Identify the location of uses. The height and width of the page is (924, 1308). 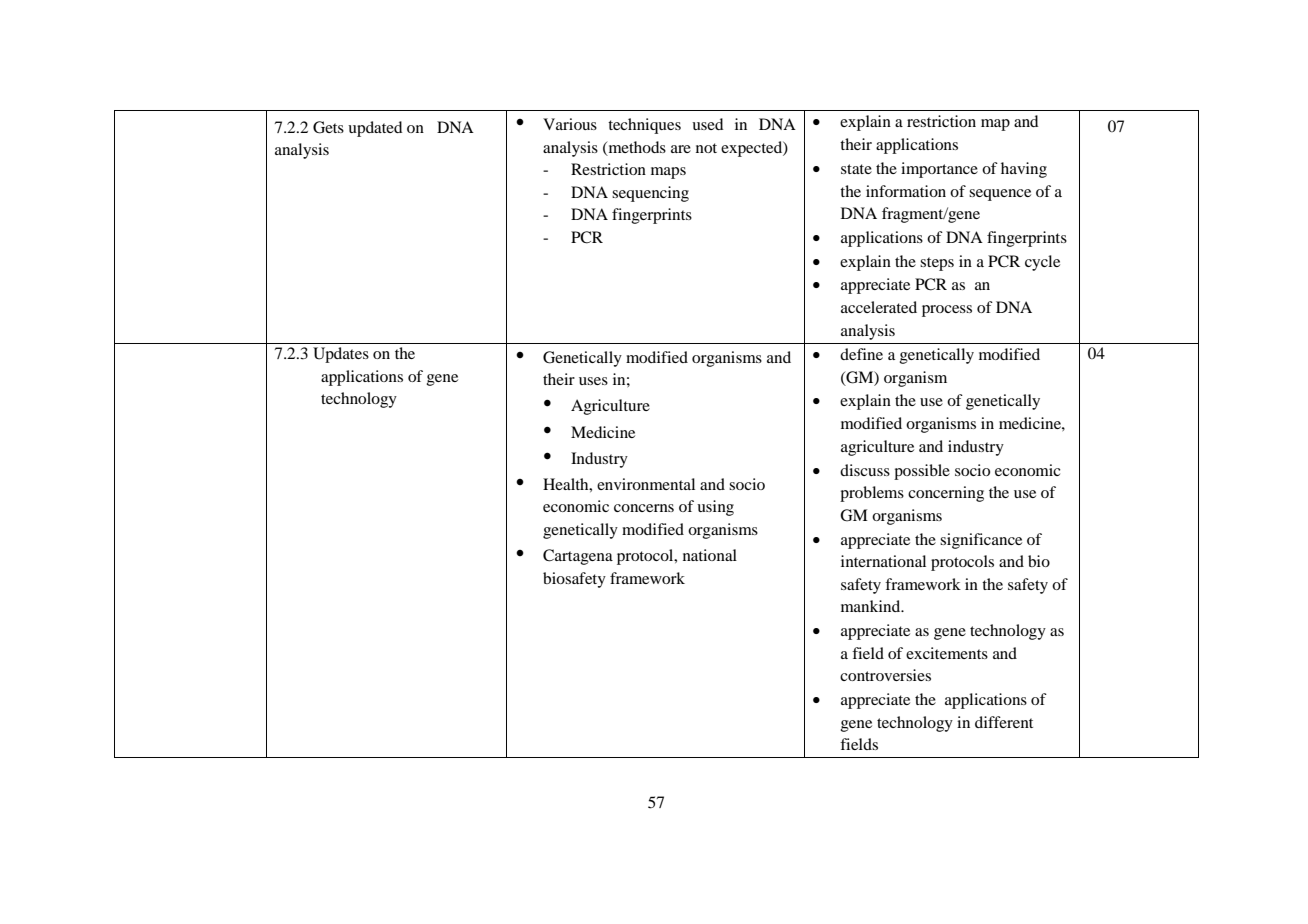
(593, 381).
